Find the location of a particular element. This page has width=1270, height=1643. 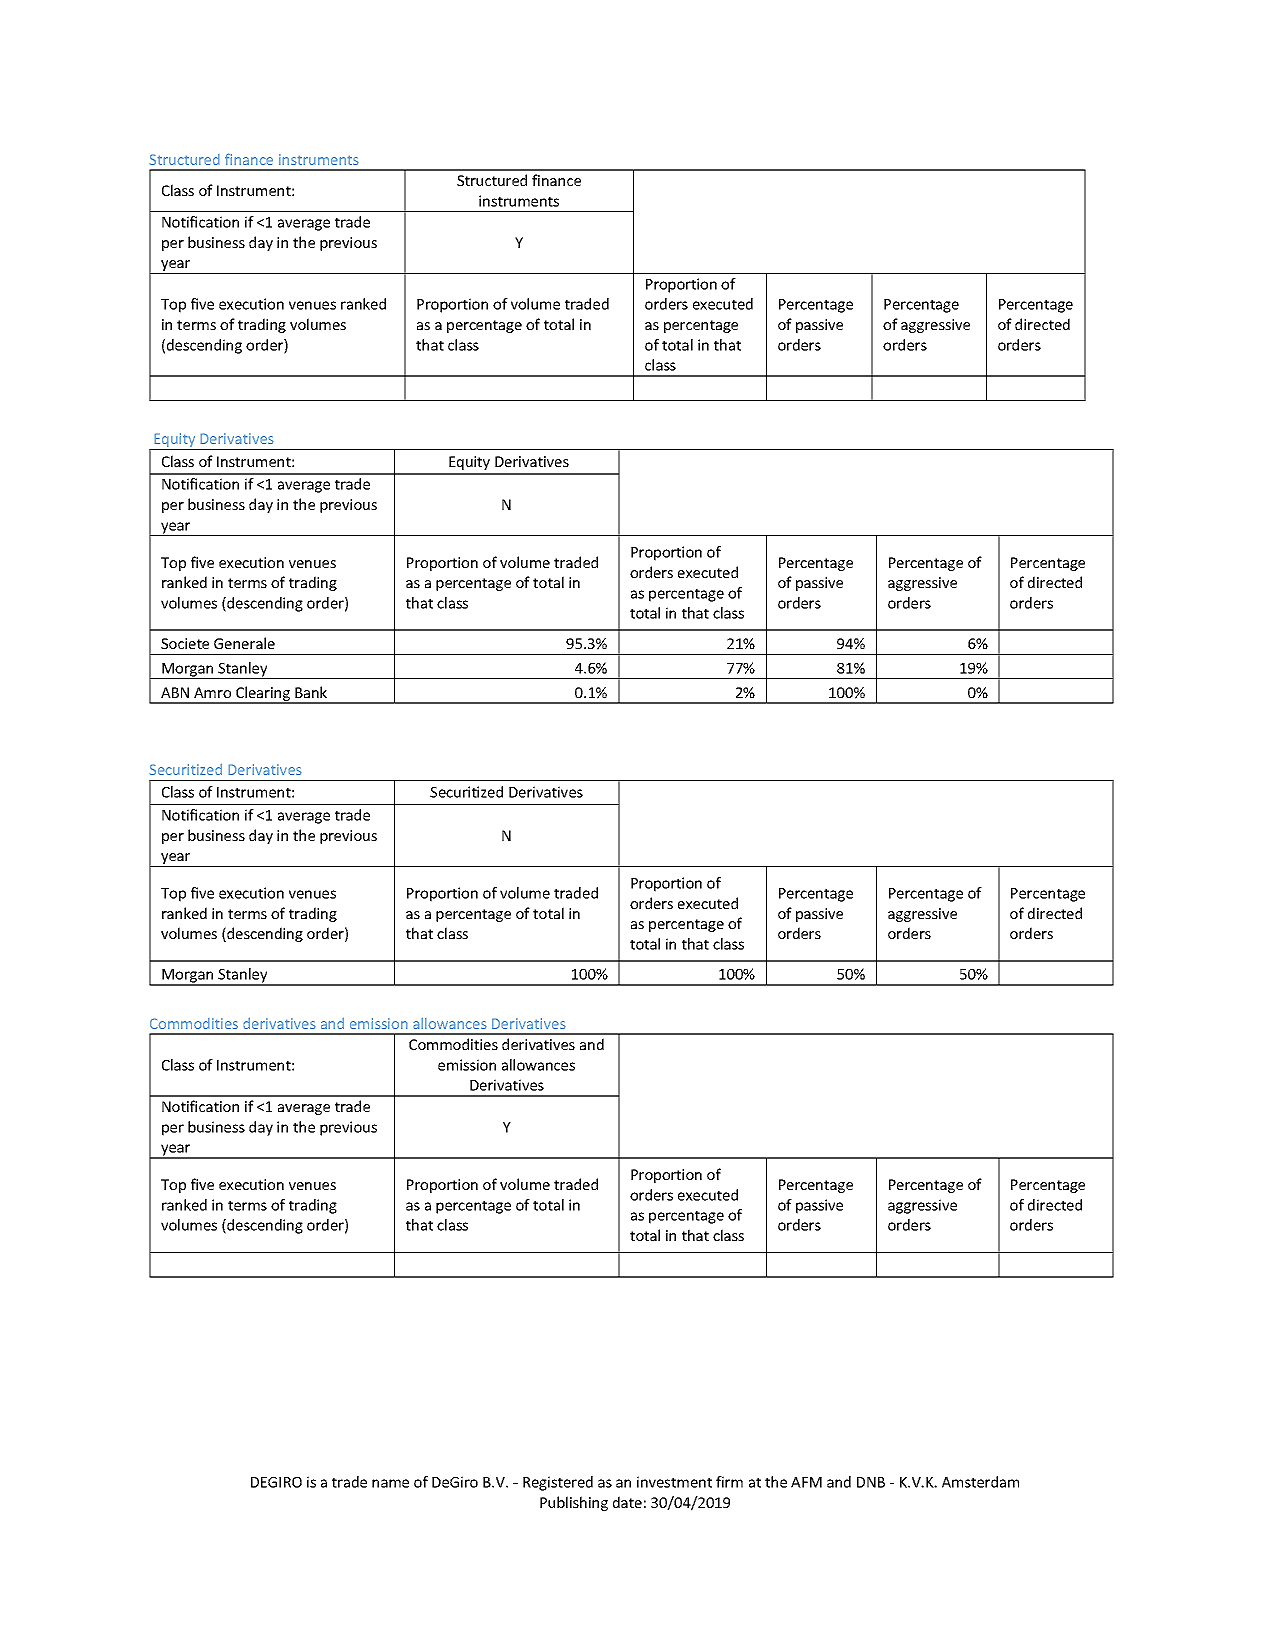

Clearing is located at coordinates (263, 695).
